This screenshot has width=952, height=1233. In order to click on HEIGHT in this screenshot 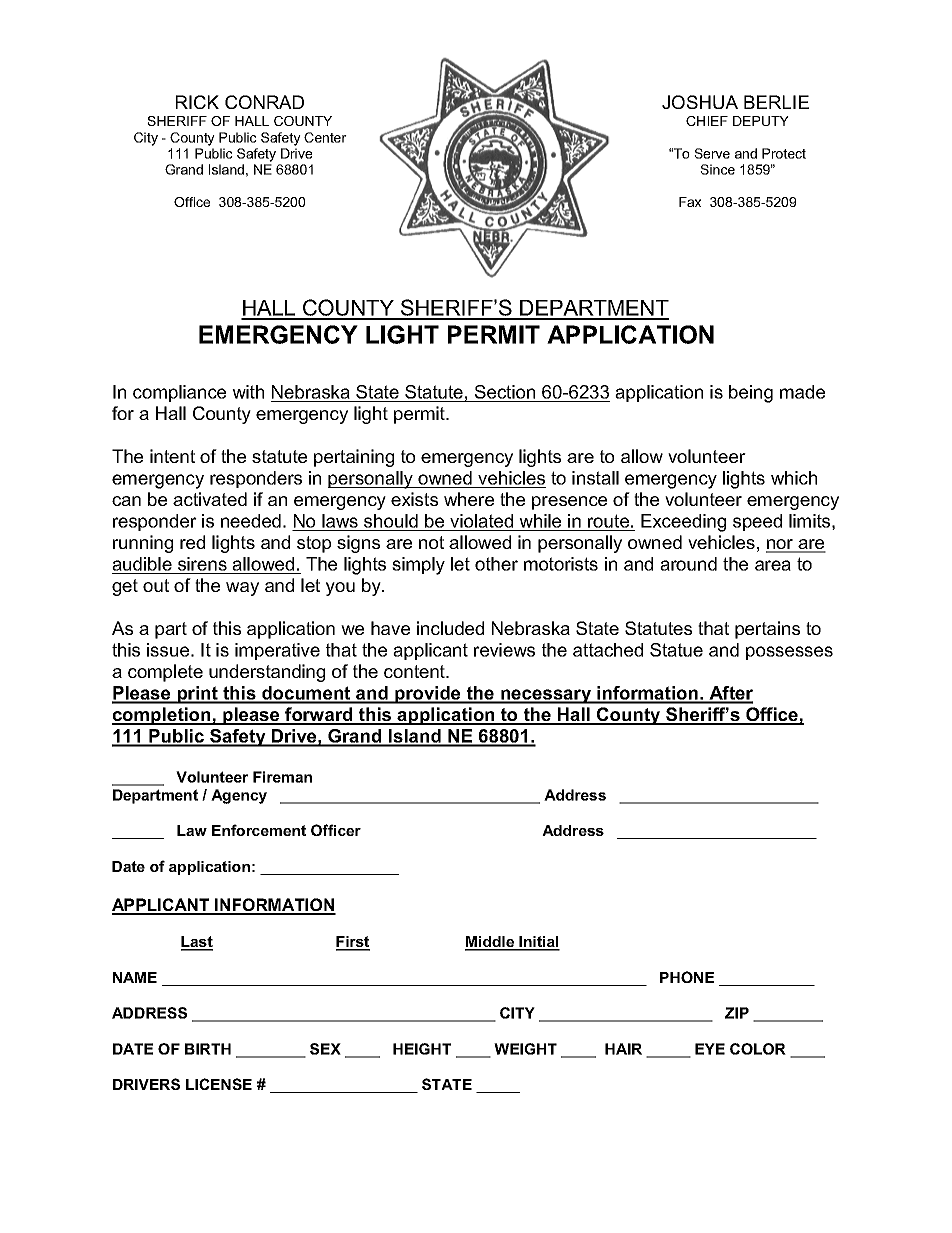, I will do `click(422, 1049)`.
